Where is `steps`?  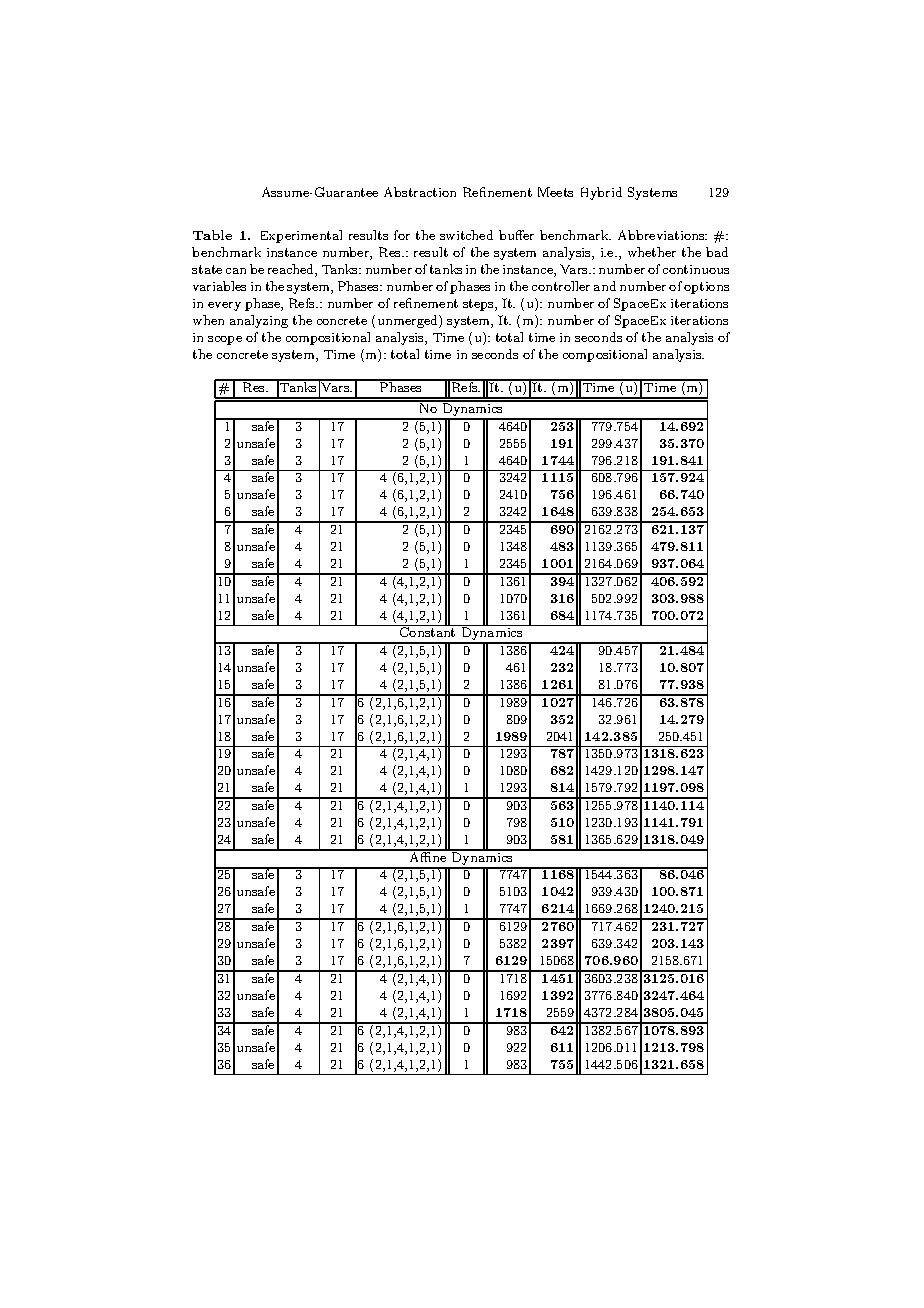 steps is located at coordinates (479, 305).
